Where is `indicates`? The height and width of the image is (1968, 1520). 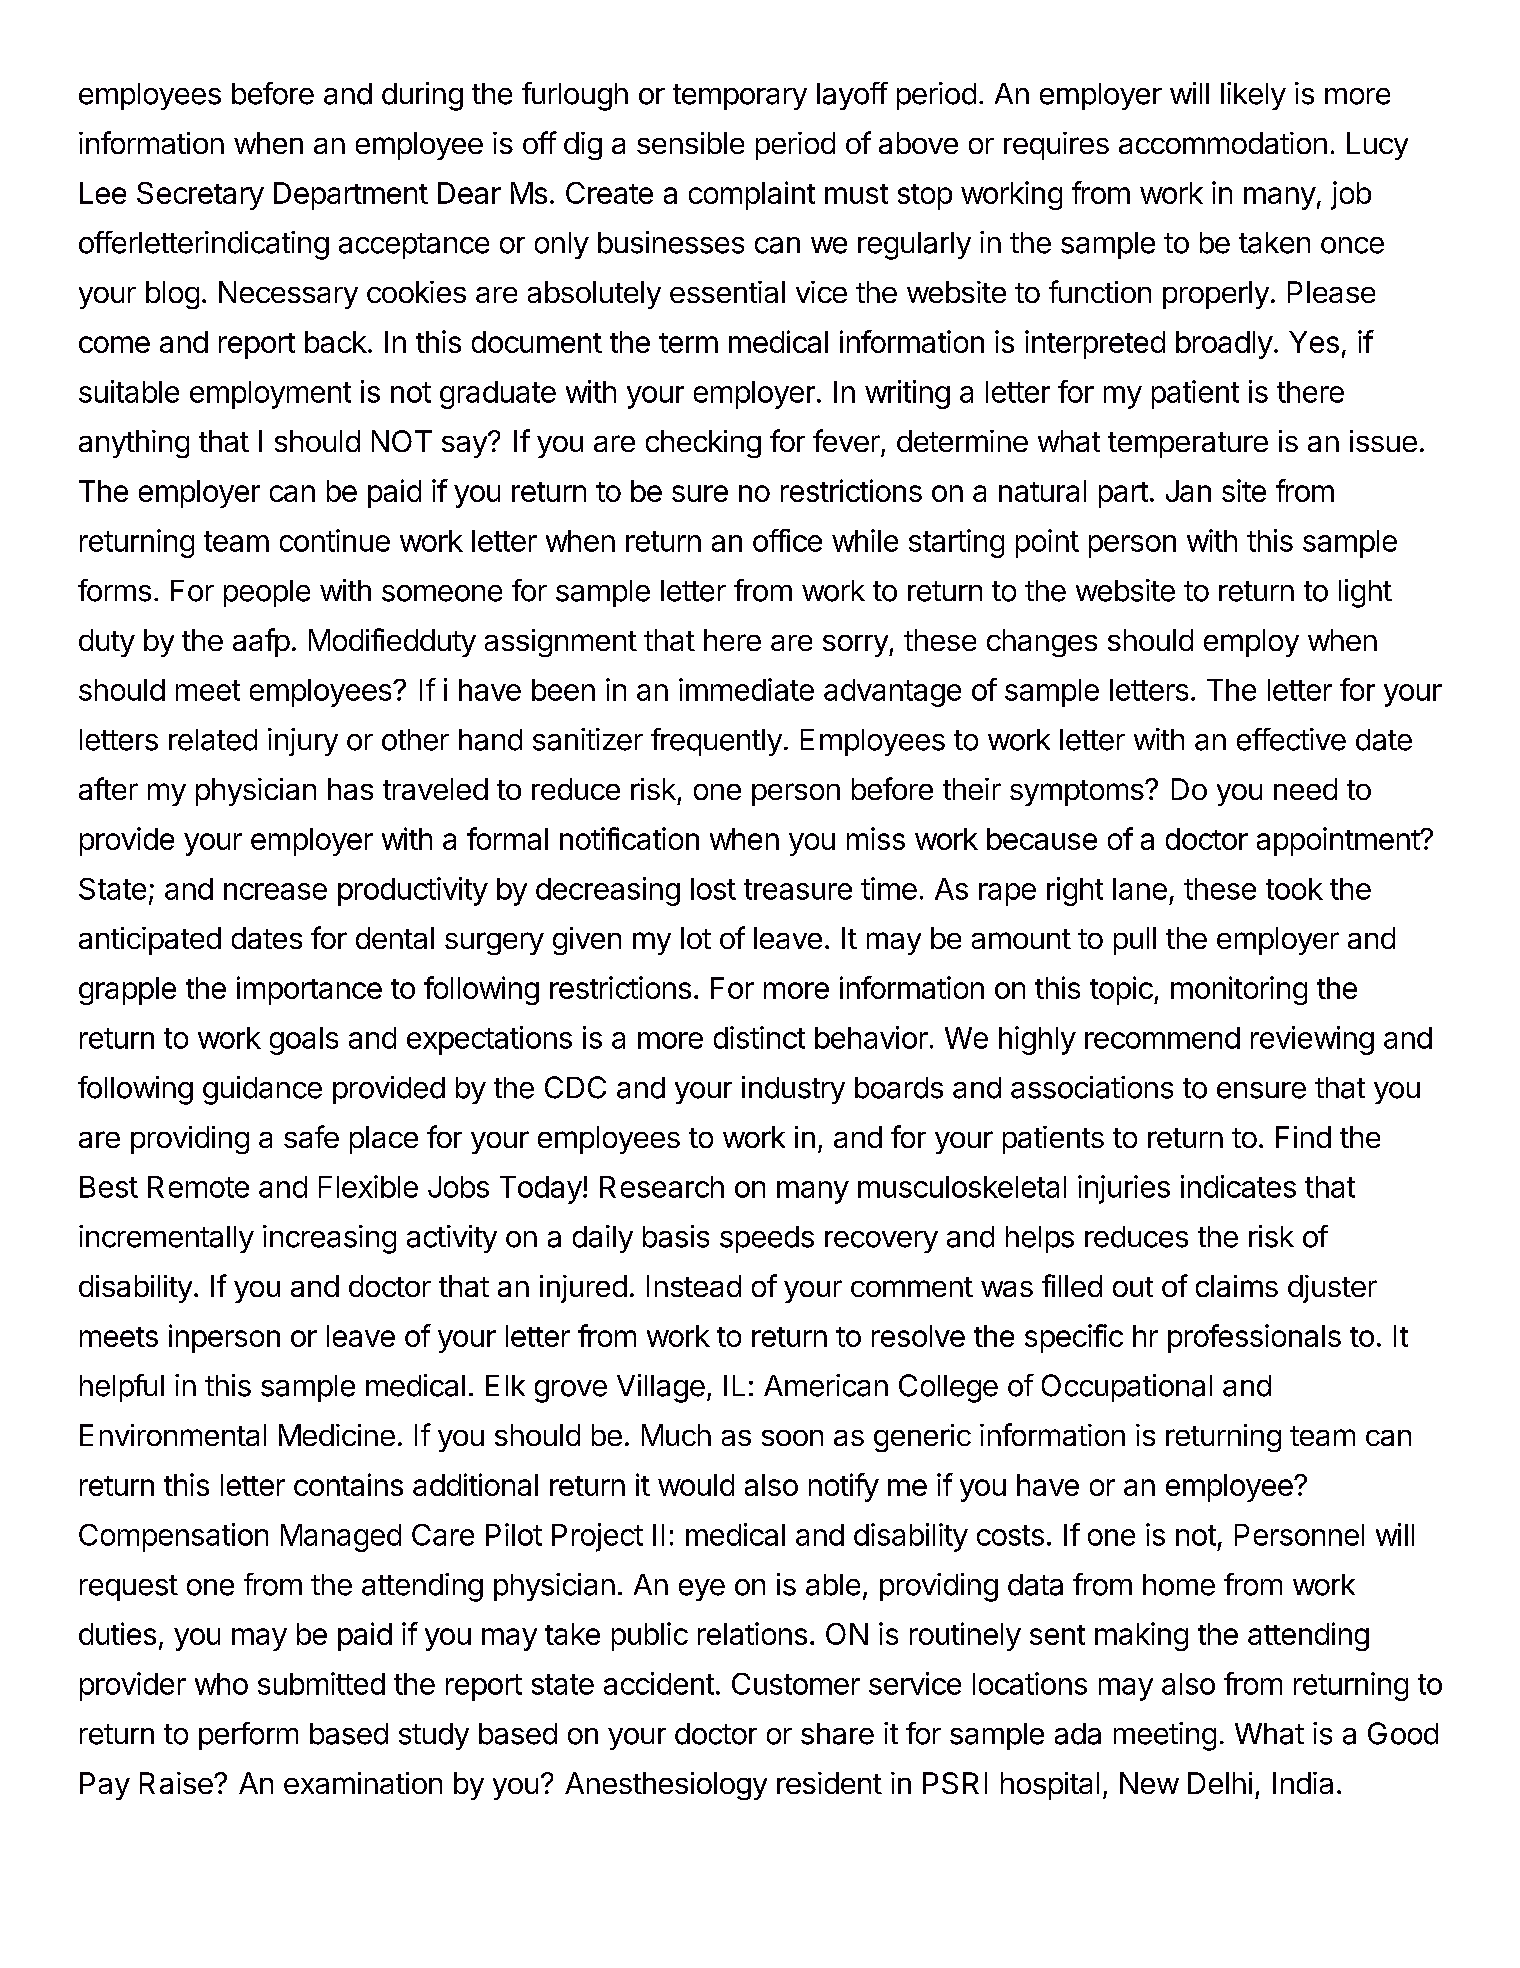 indicates is located at coordinates (1238, 1186).
